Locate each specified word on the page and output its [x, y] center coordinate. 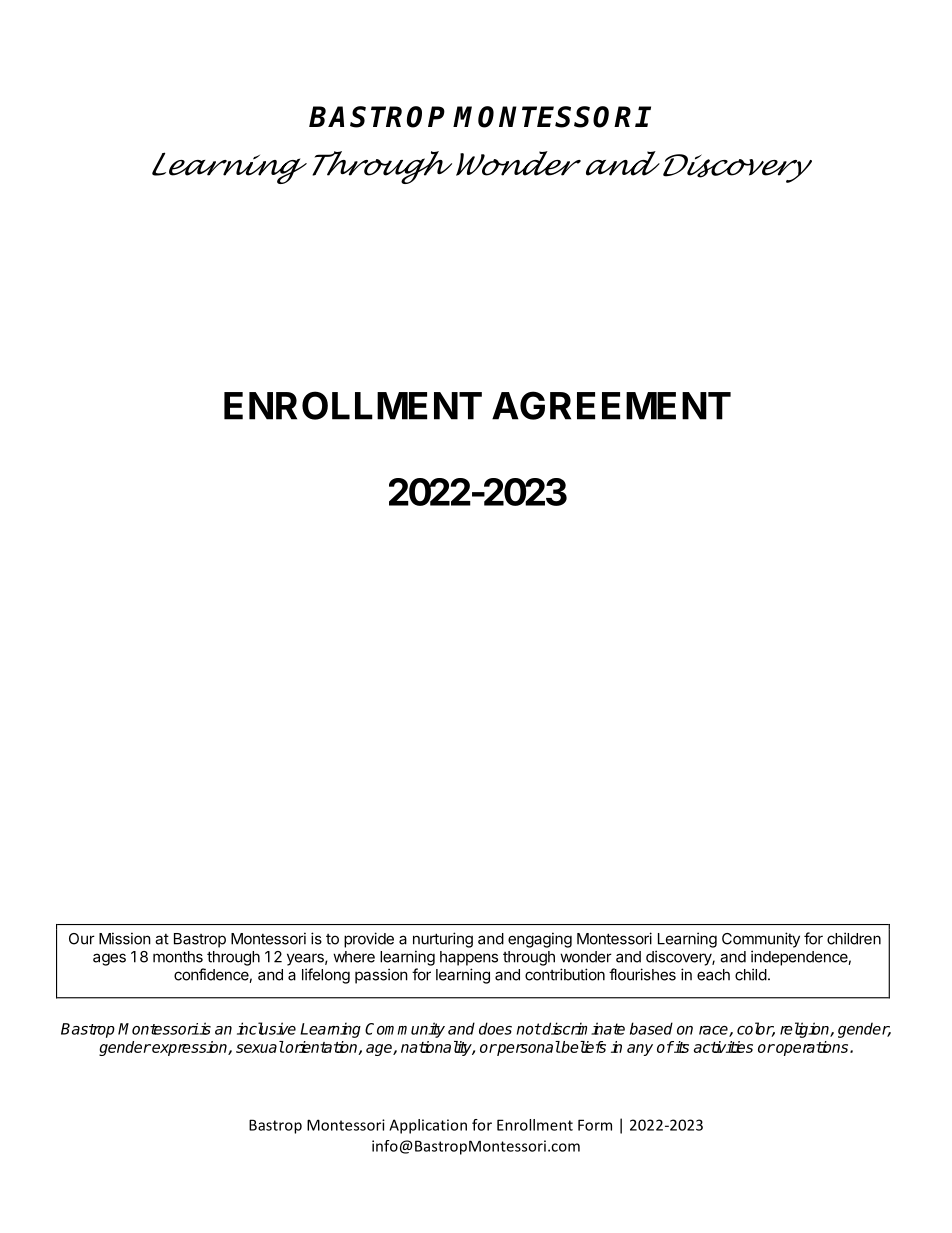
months [178, 957]
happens [469, 958]
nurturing [443, 940]
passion [381, 976]
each [713, 975]
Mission [125, 938]
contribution [565, 974]
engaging [540, 940]
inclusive [266, 1028]
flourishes [642, 974]
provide [369, 940]
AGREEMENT [611, 405]
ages [109, 959]
